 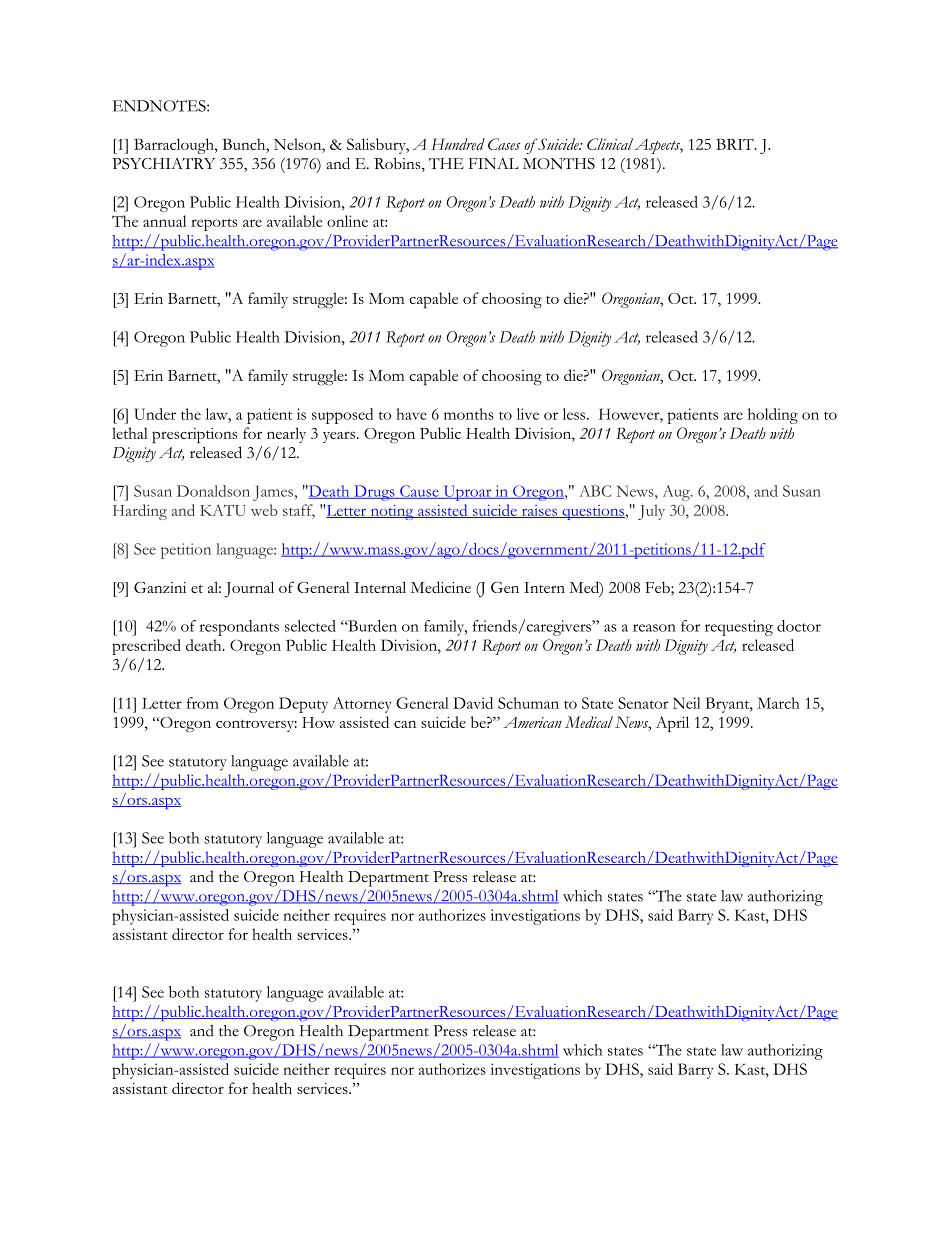 I want to click on Journal, so click(x=249, y=589).
